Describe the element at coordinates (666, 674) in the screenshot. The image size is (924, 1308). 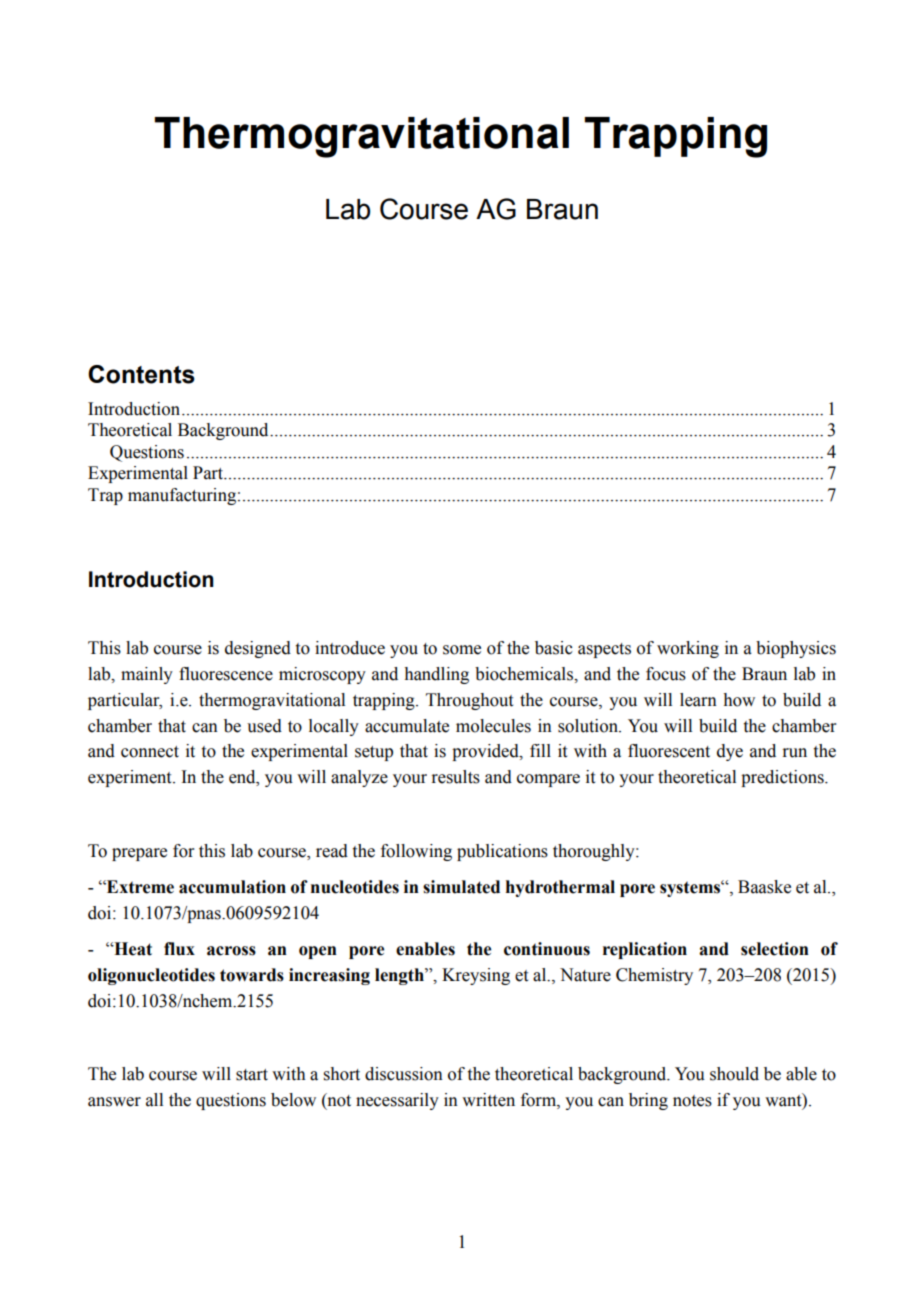
I see `focus` at that location.
